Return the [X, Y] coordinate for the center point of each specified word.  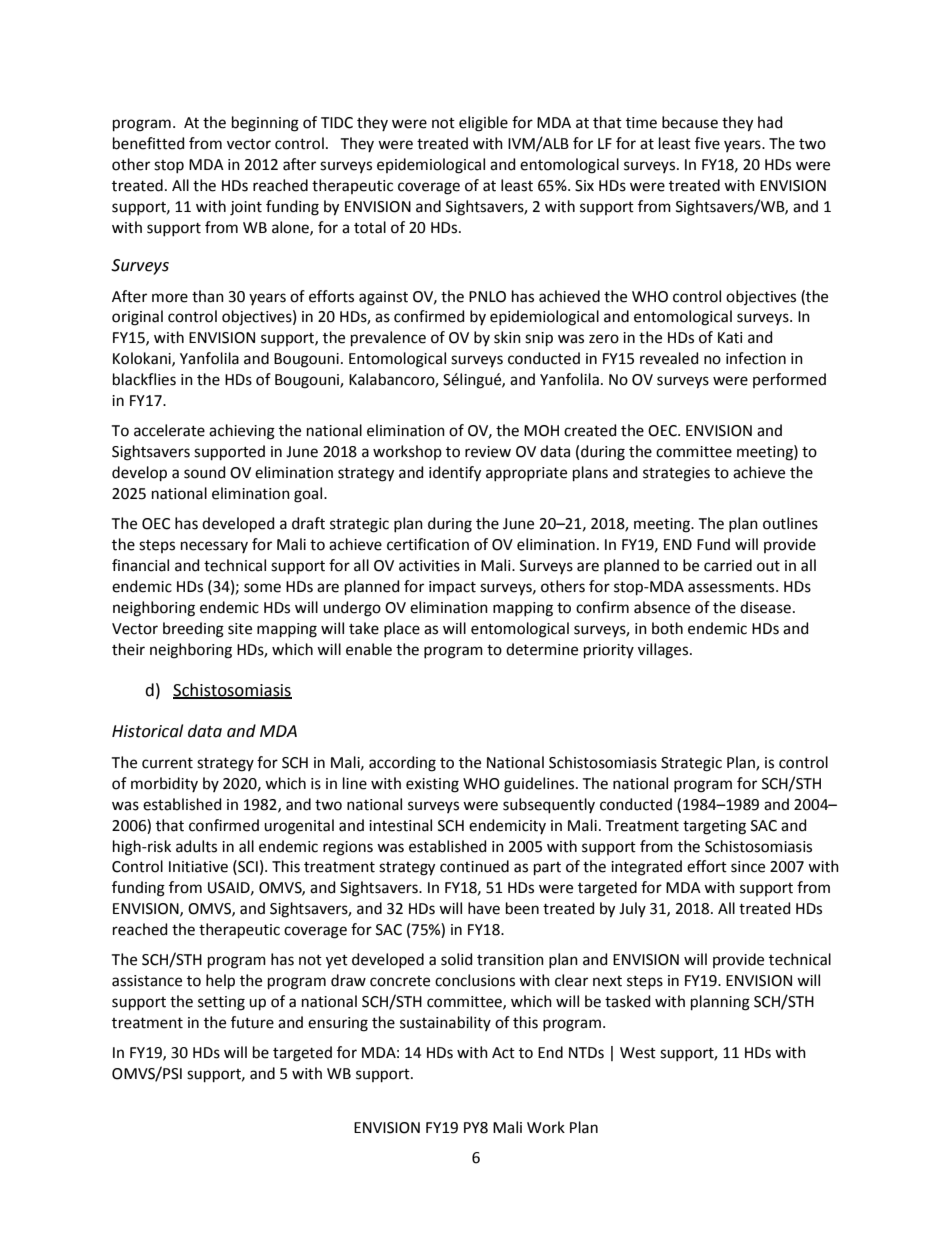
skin [507, 337]
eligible [483, 124]
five [707, 143]
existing [432, 785]
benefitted [149, 143]
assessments [732, 587]
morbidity [164, 784]
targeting [714, 827]
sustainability [445, 1023]
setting [221, 1003]
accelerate [169, 430]
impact [452, 588]
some [262, 588]
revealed [669, 358]
